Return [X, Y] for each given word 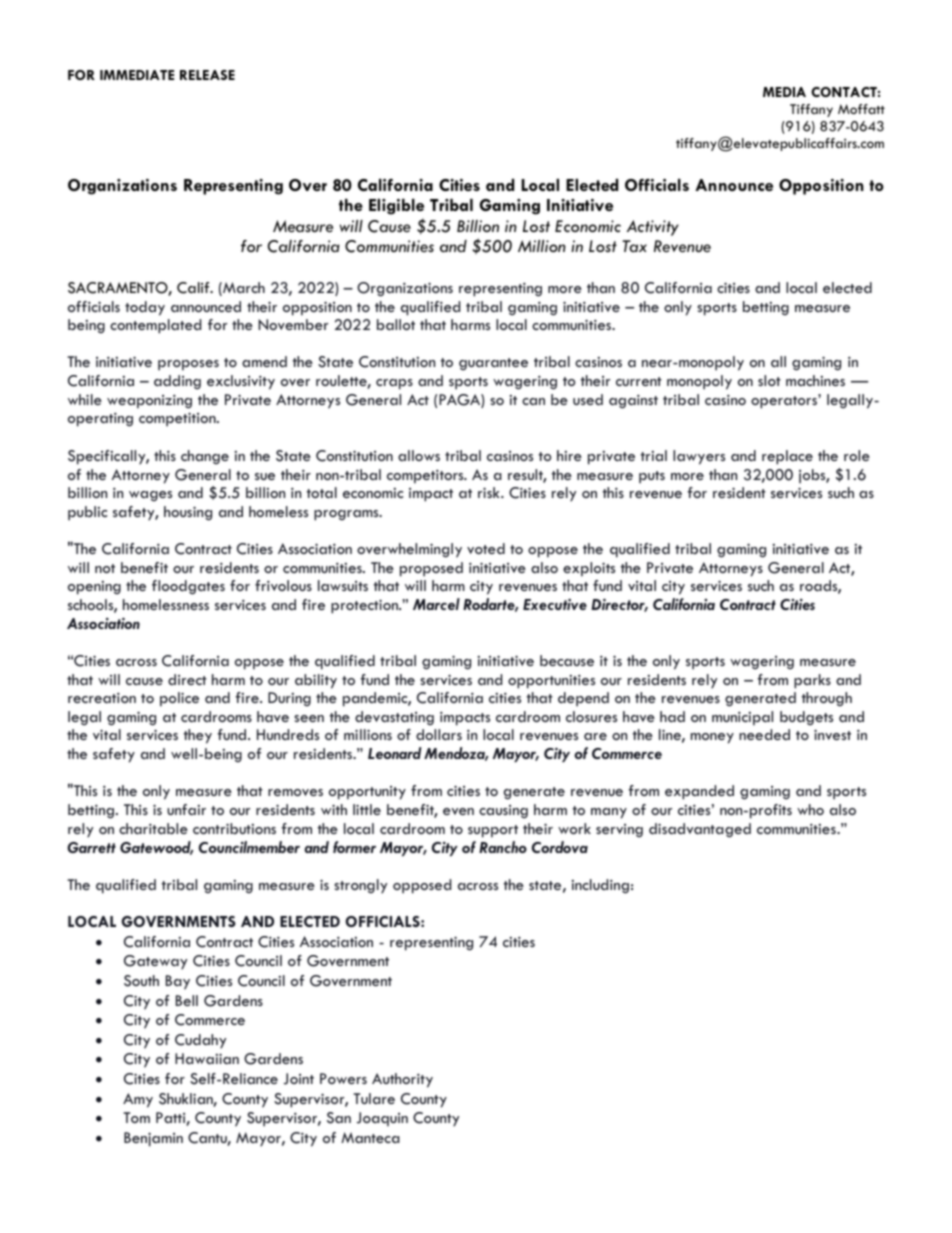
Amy [138, 1100]
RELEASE [207, 75]
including [600, 886]
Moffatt [861, 109]
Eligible [396, 206]
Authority [402, 1080]
